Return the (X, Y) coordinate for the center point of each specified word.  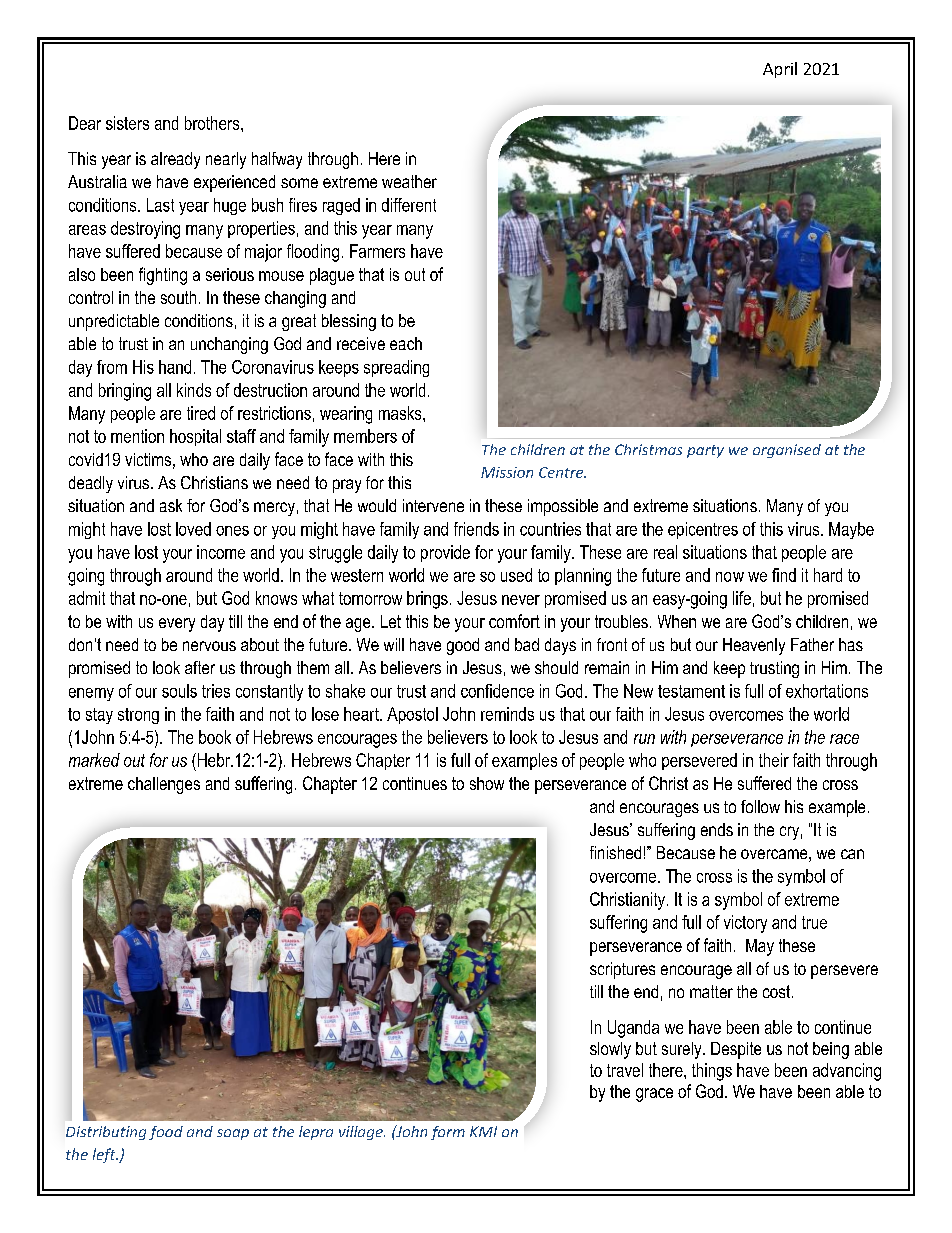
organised (787, 451)
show (487, 783)
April (780, 70)
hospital (195, 437)
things (712, 1072)
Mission (507, 472)
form (448, 1133)
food (166, 1133)
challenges (164, 785)
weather (409, 181)
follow (760, 806)
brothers (213, 123)
